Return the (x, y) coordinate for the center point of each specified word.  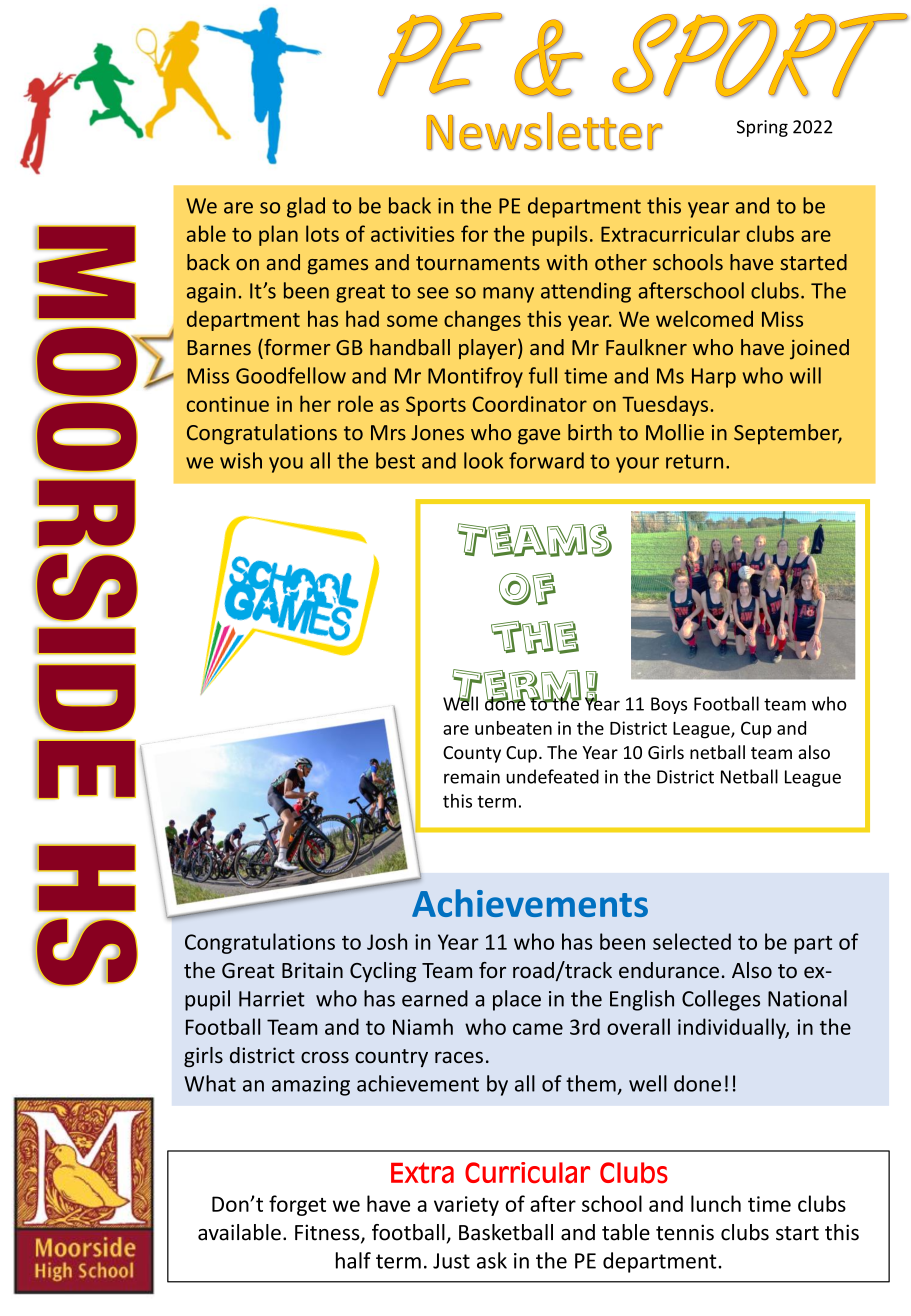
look (483, 460)
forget (297, 1205)
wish (241, 460)
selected (692, 941)
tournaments (478, 263)
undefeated (552, 776)
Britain (312, 970)
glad (306, 207)
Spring (762, 128)
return (694, 461)
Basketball (506, 1232)
